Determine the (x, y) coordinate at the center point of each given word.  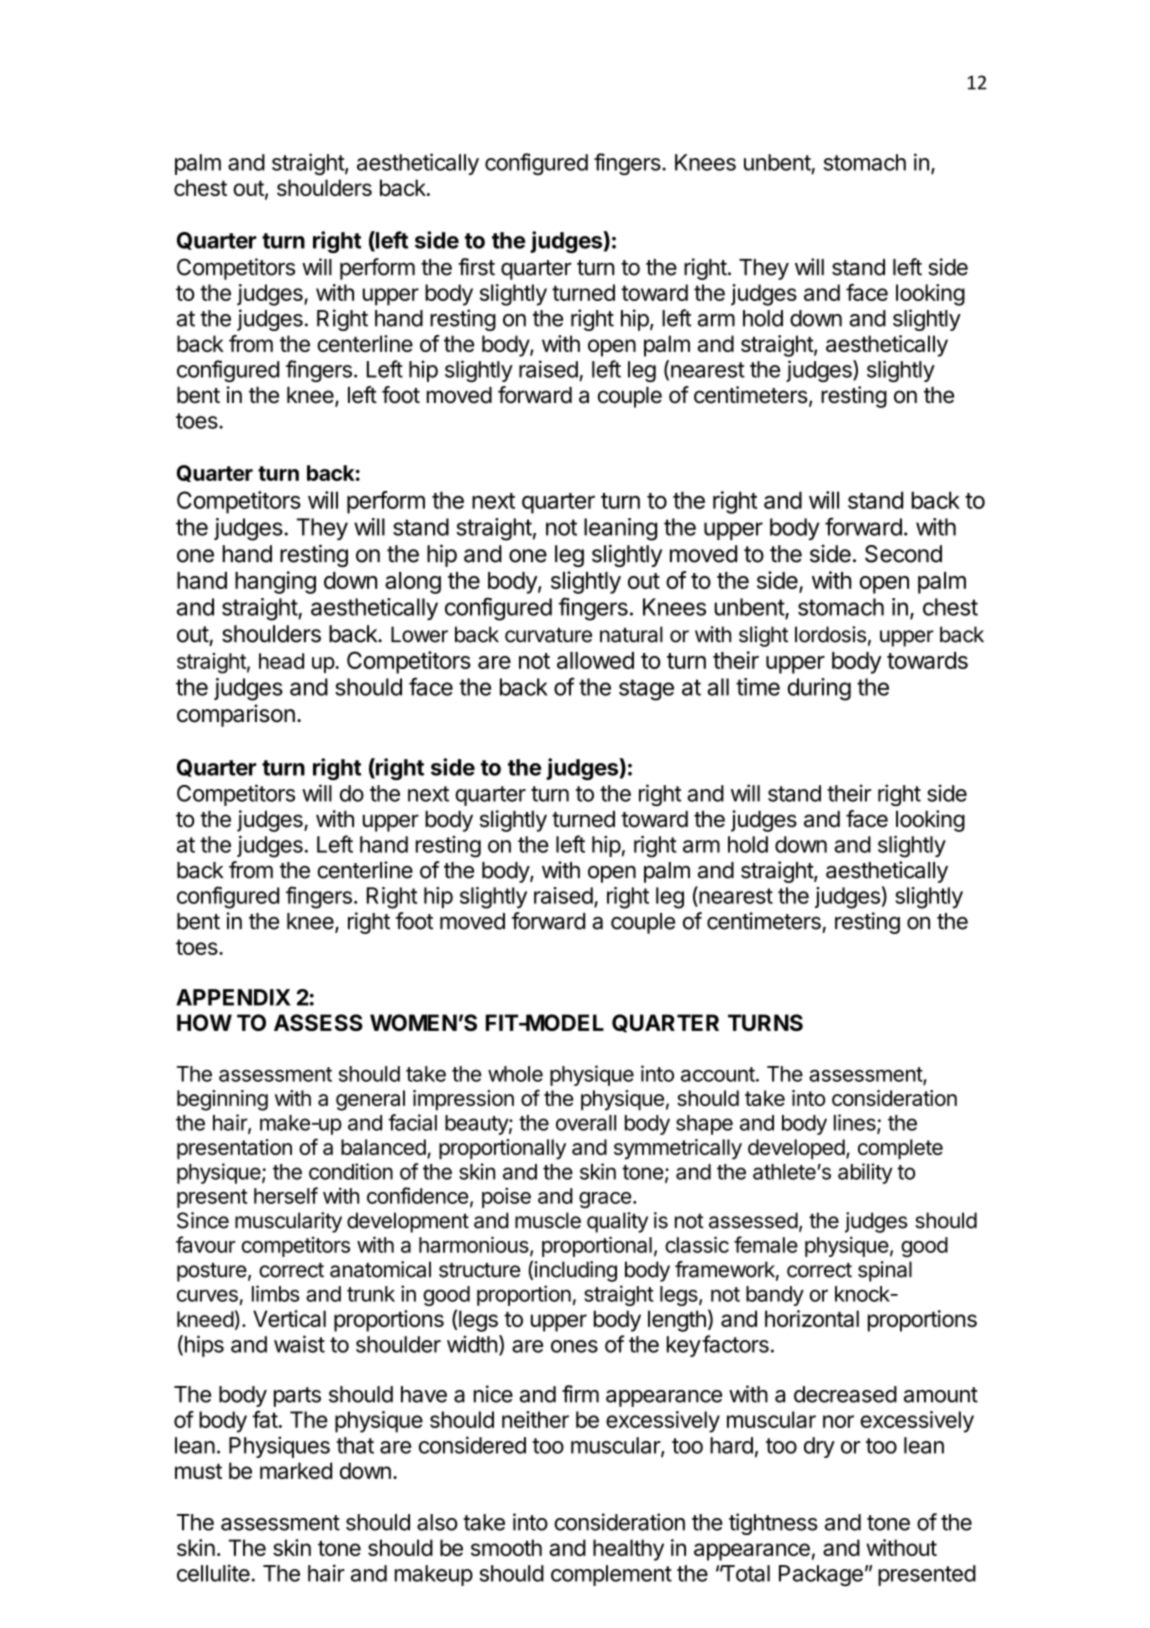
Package (821, 1575)
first (476, 267)
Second (903, 554)
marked (296, 1470)
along (413, 583)
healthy (628, 1550)
